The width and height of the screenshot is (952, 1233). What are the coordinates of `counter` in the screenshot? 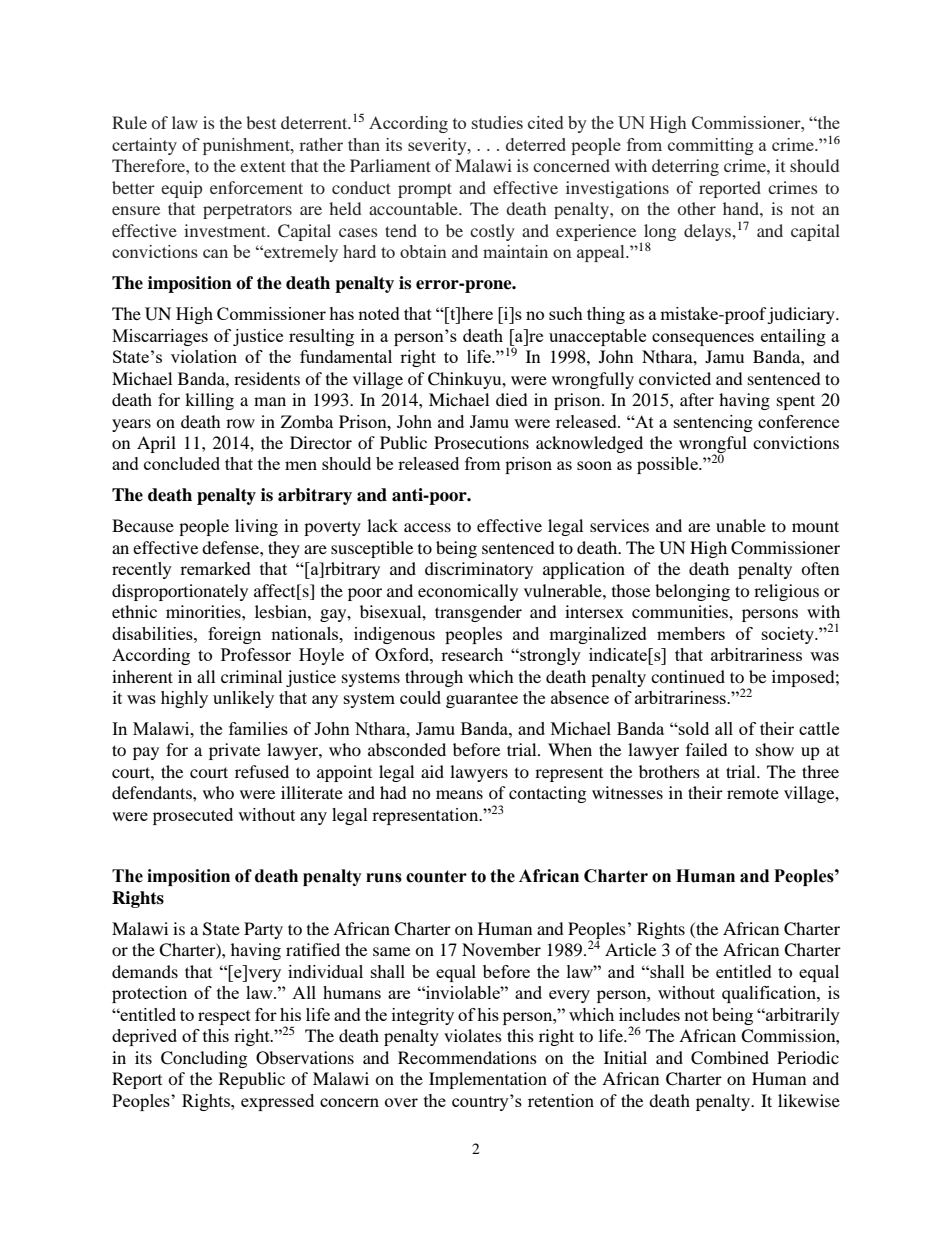 It's located at (436, 876).
